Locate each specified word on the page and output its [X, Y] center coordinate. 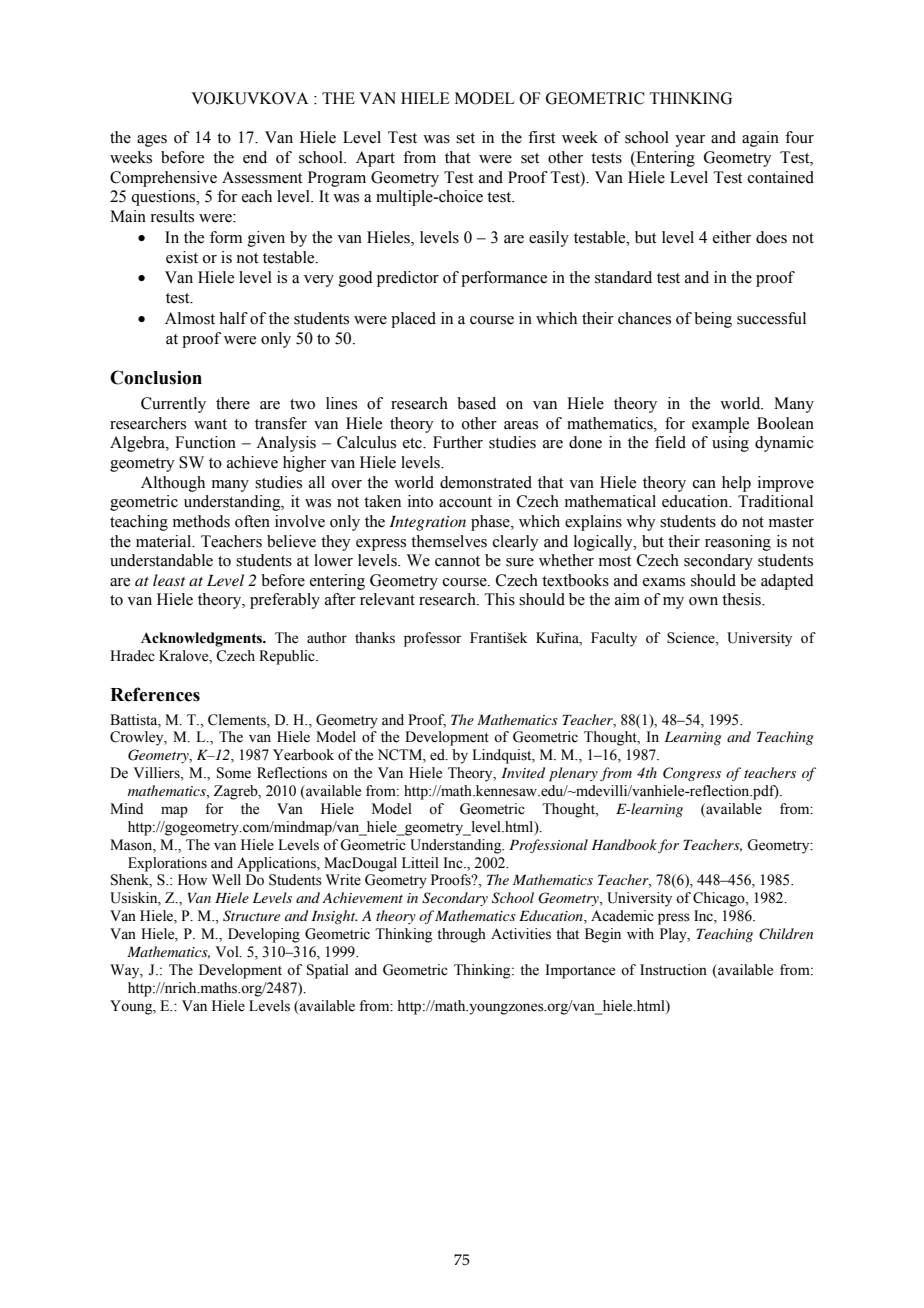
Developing [264, 935]
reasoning [738, 543]
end [255, 157]
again [760, 139]
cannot [457, 561]
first [541, 137]
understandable [161, 560]
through [461, 935]
